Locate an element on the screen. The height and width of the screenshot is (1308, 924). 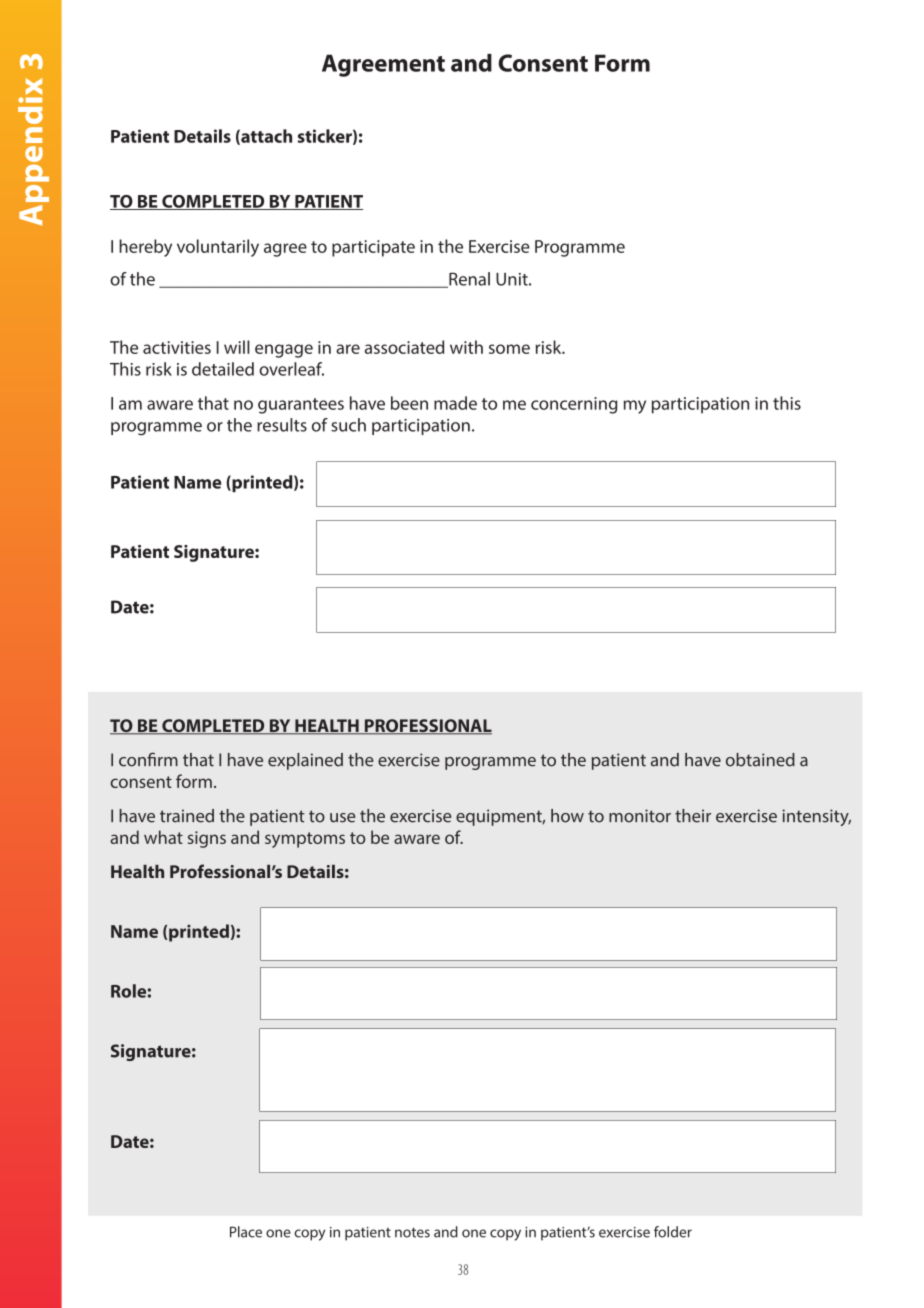
voluntarily is located at coordinates (218, 248).
